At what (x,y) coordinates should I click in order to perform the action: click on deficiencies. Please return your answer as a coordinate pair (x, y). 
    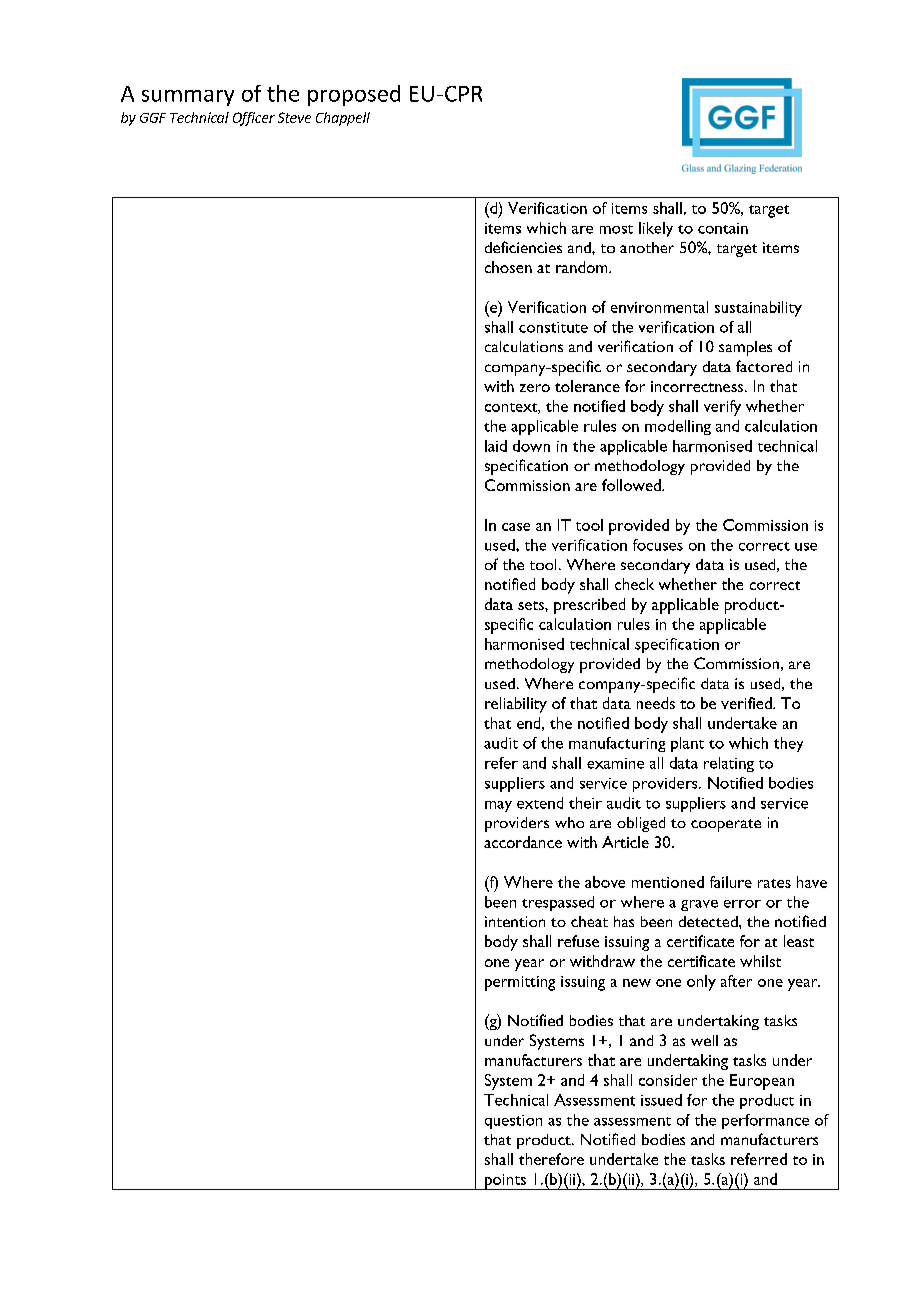
    Looking at the image, I should click on (523, 247).
